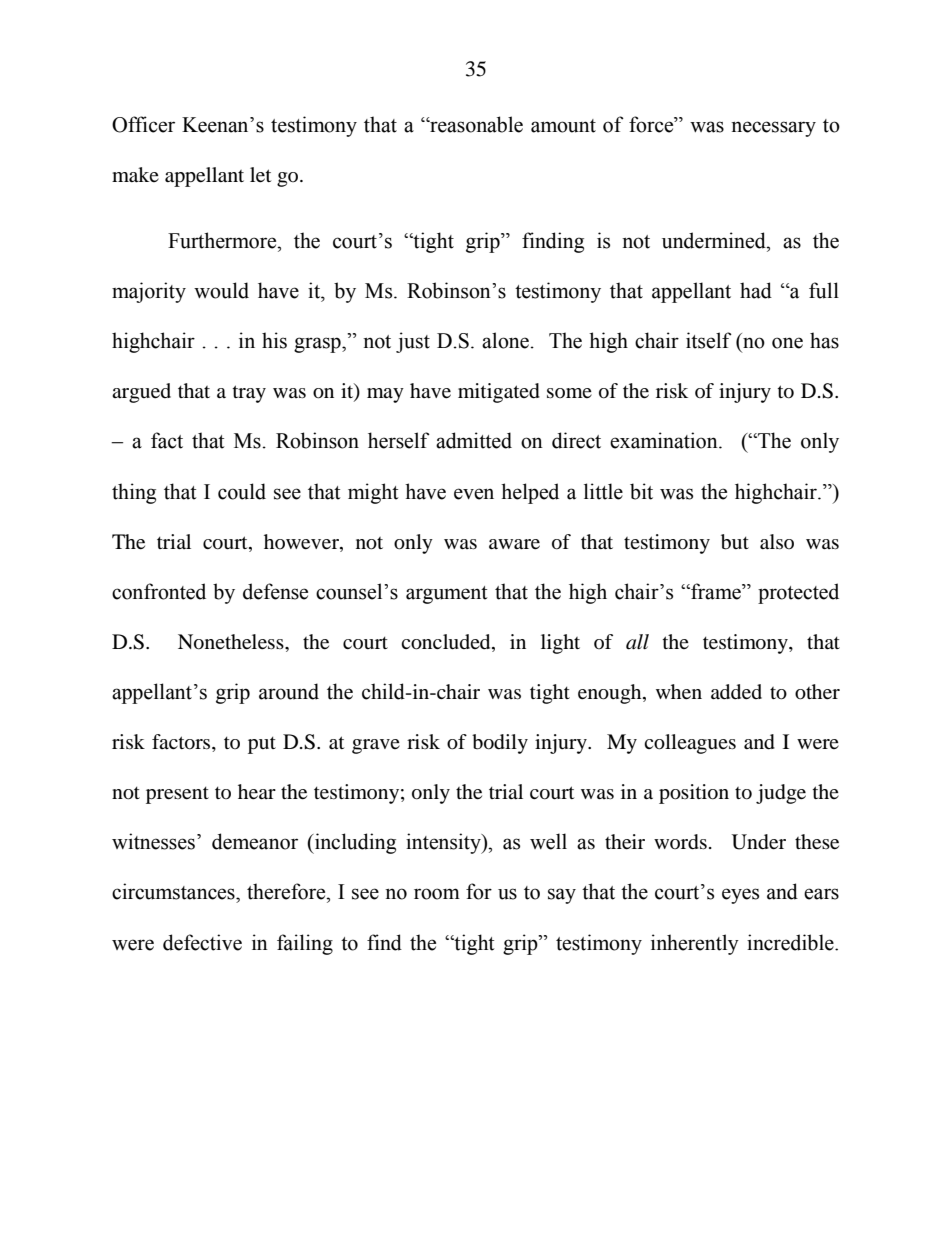 The image size is (952, 1233). I want to click on necessary, so click(773, 129).
